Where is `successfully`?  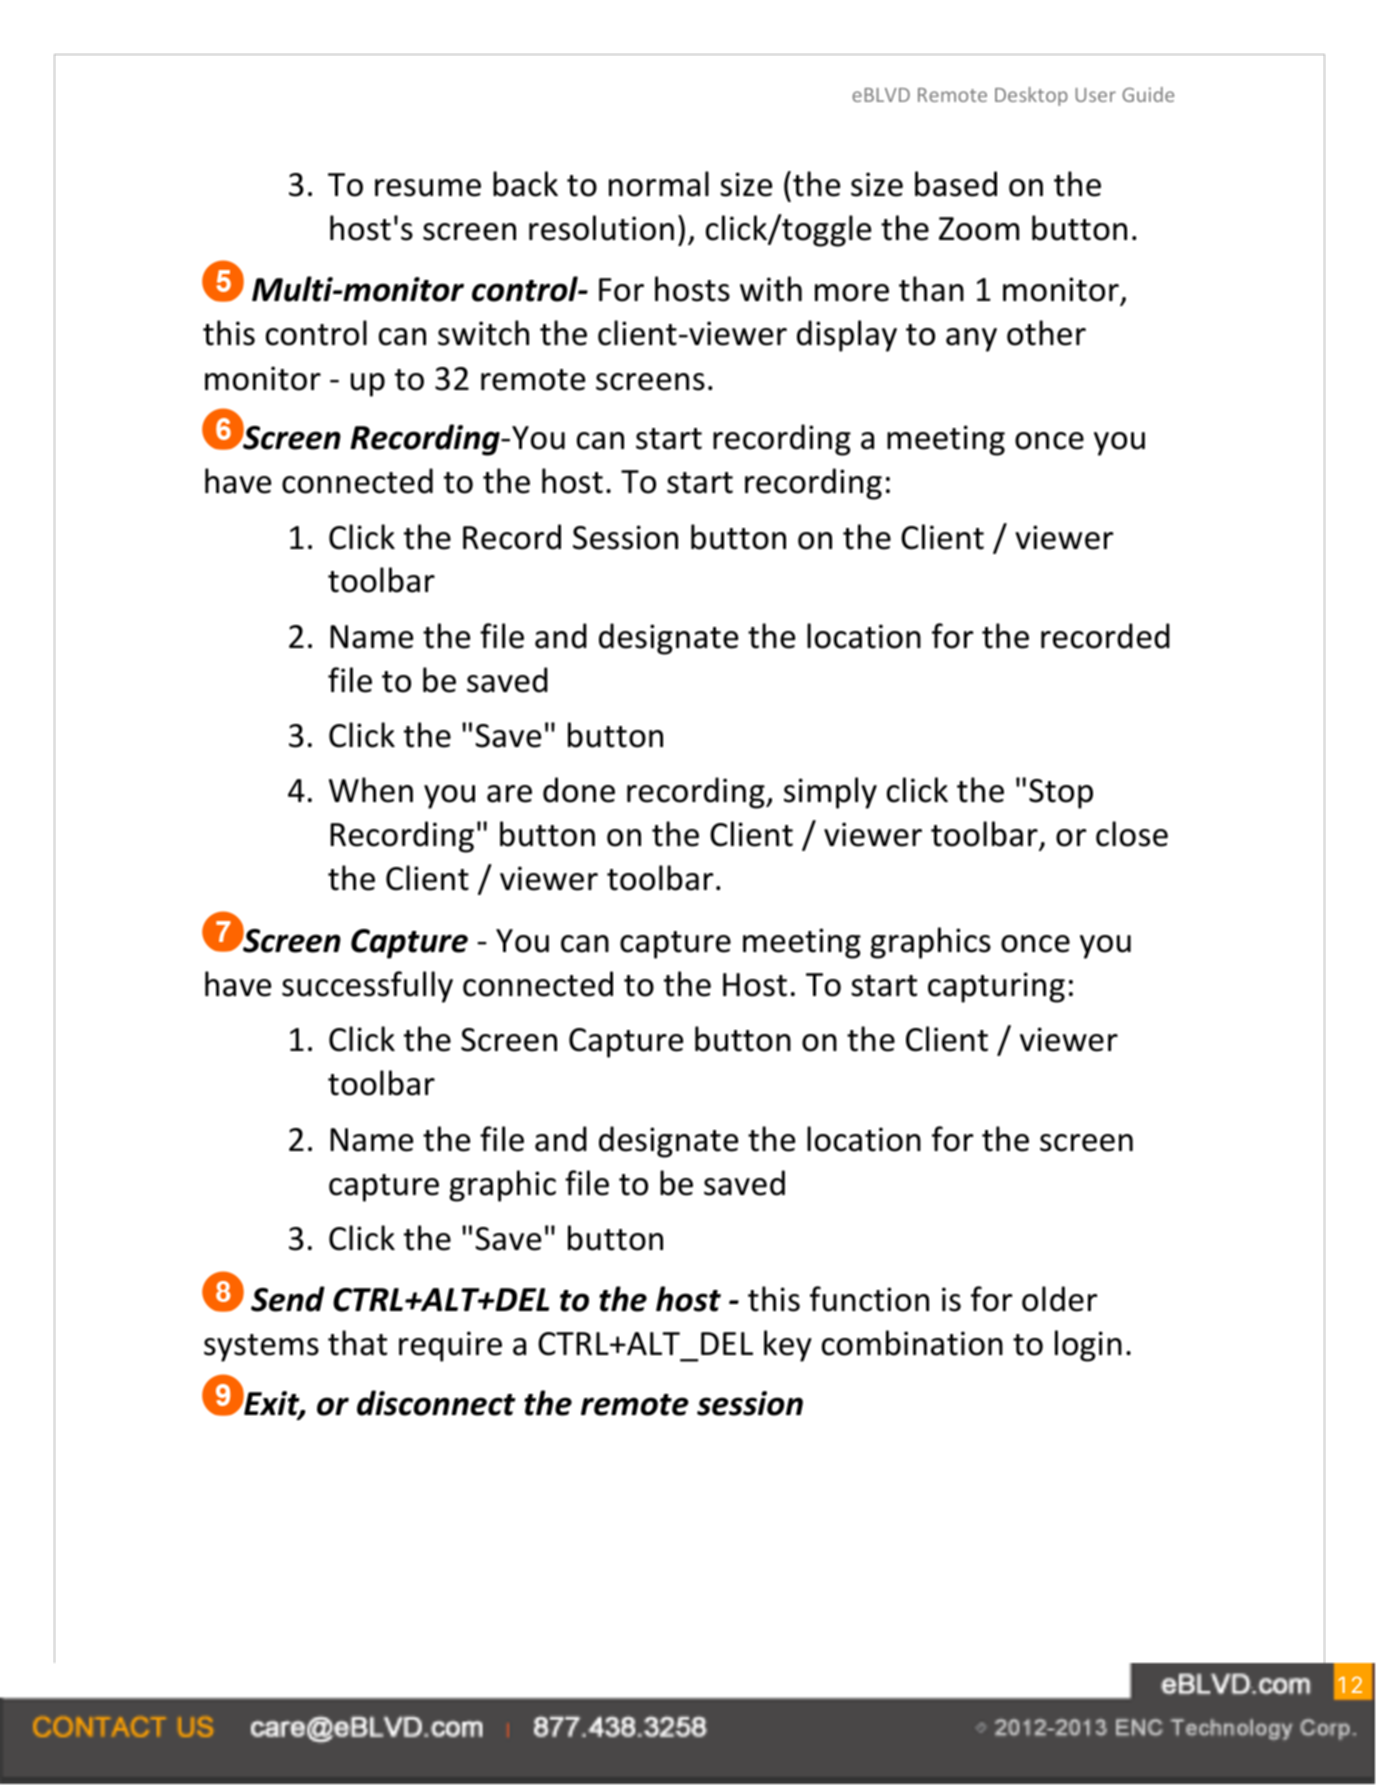 successfully is located at coordinates (367, 987).
